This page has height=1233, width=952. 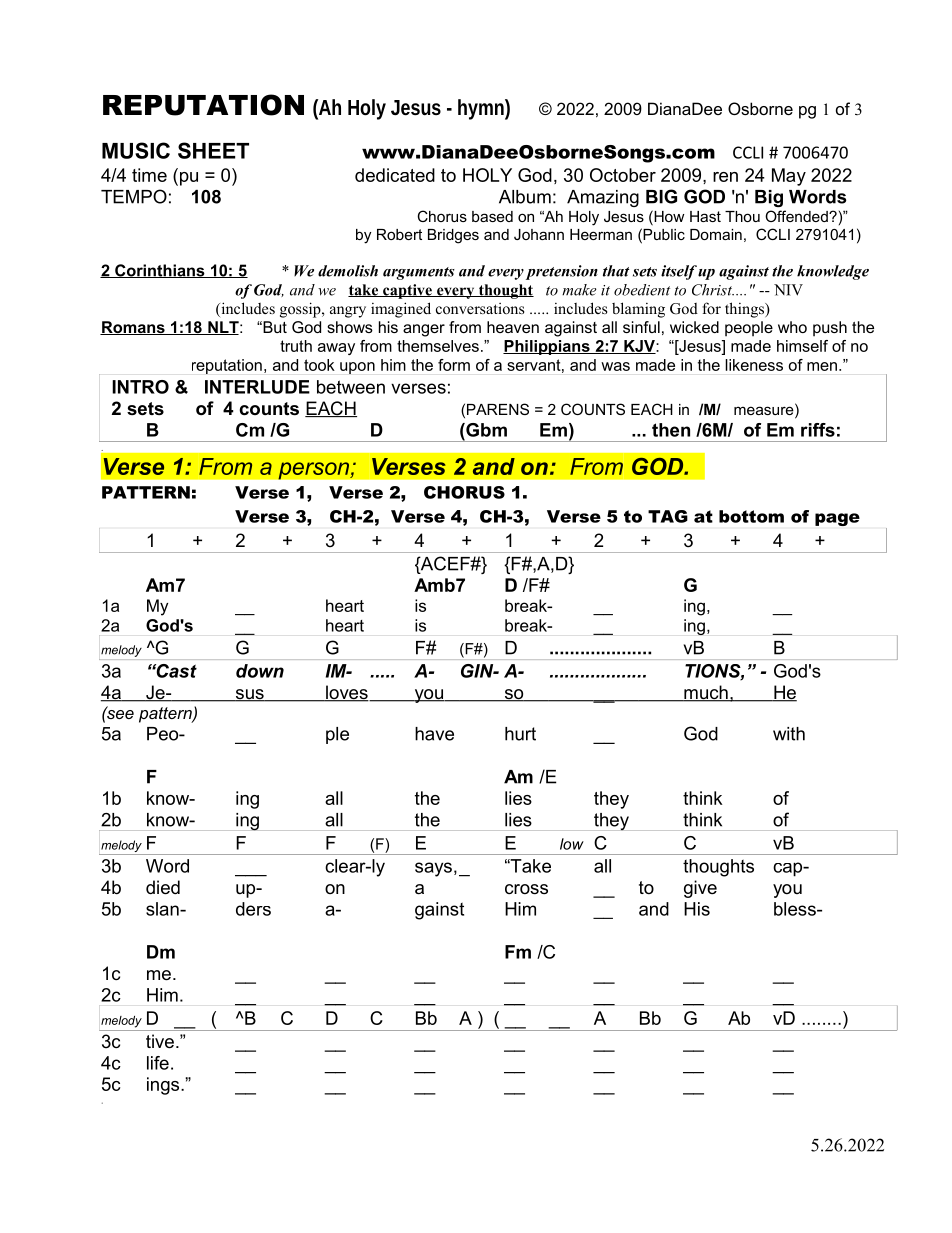 I want to click on with, so click(x=789, y=734).
